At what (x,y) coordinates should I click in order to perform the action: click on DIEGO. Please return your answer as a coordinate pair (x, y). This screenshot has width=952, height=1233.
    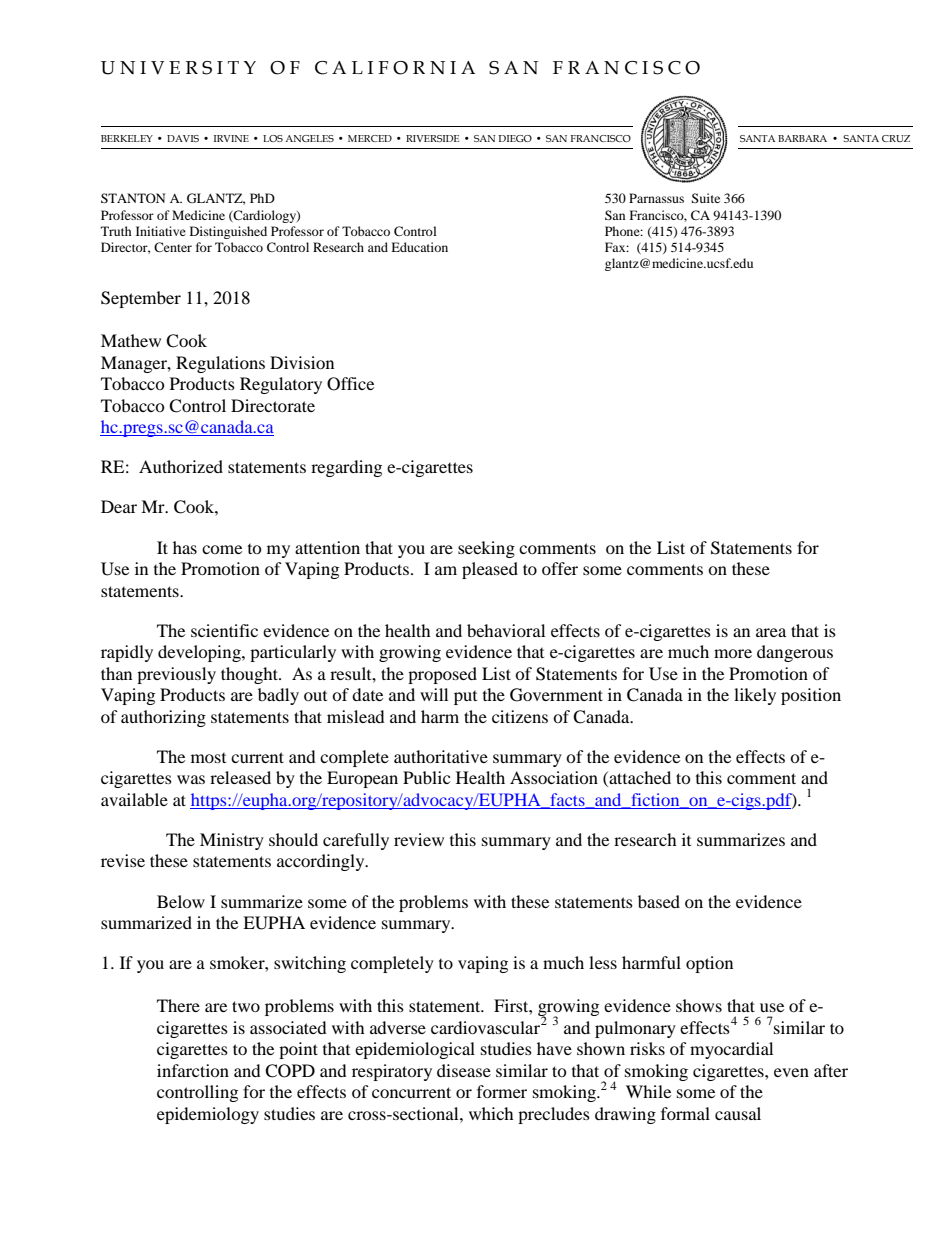
    Looking at the image, I should click on (515, 138).
